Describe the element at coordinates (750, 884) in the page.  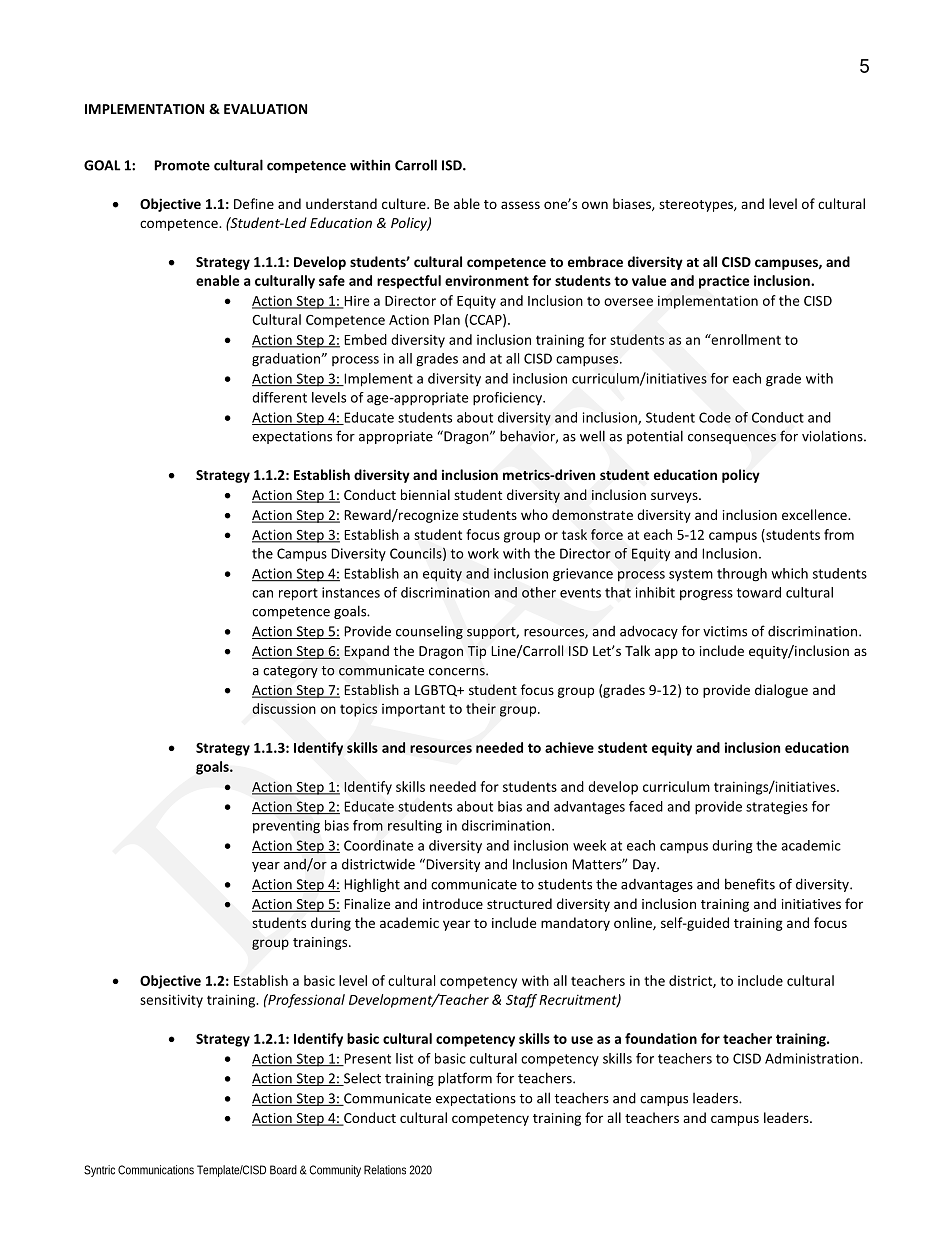
I see `benefits` at that location.
